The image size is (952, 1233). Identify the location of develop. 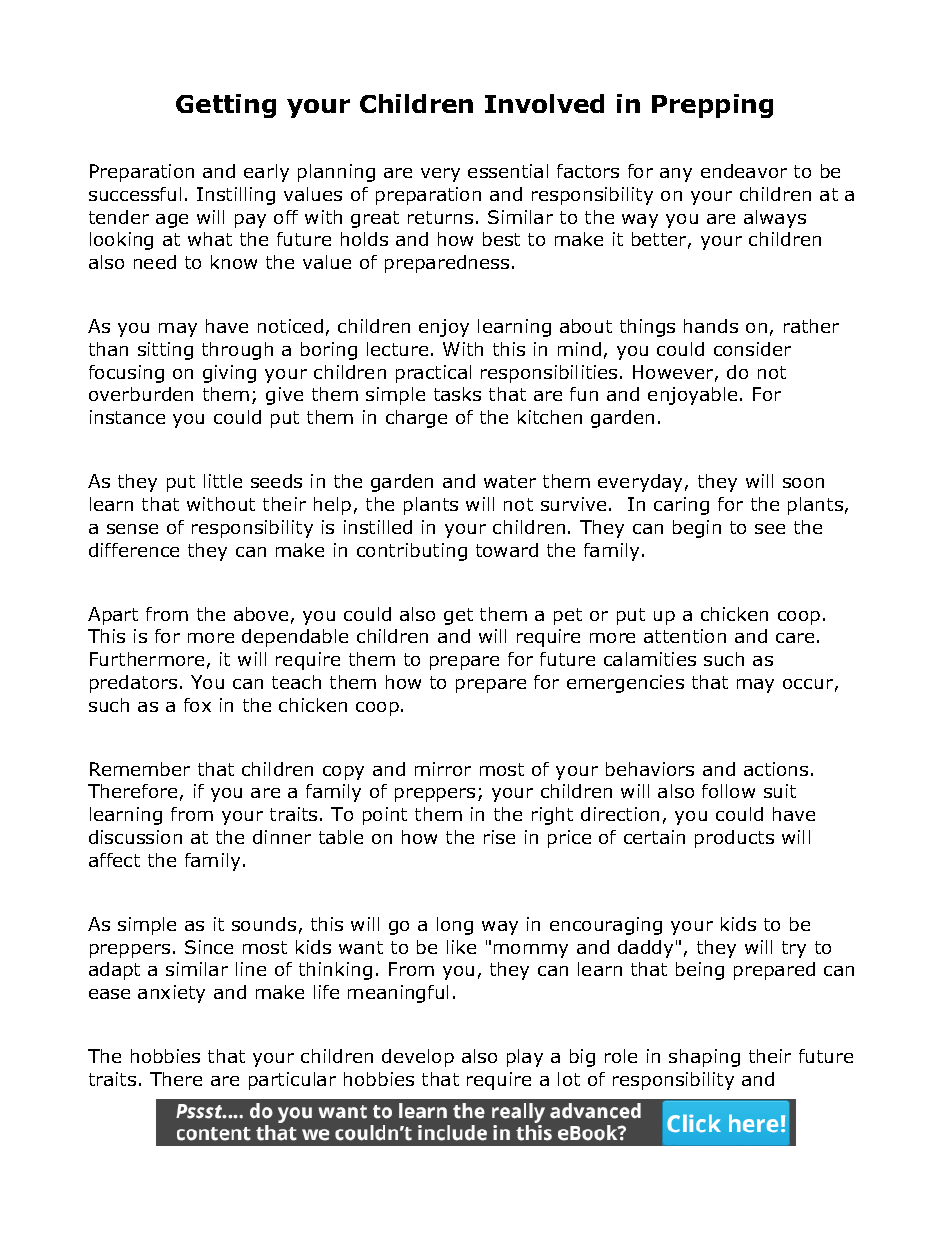
(418, 1058).
